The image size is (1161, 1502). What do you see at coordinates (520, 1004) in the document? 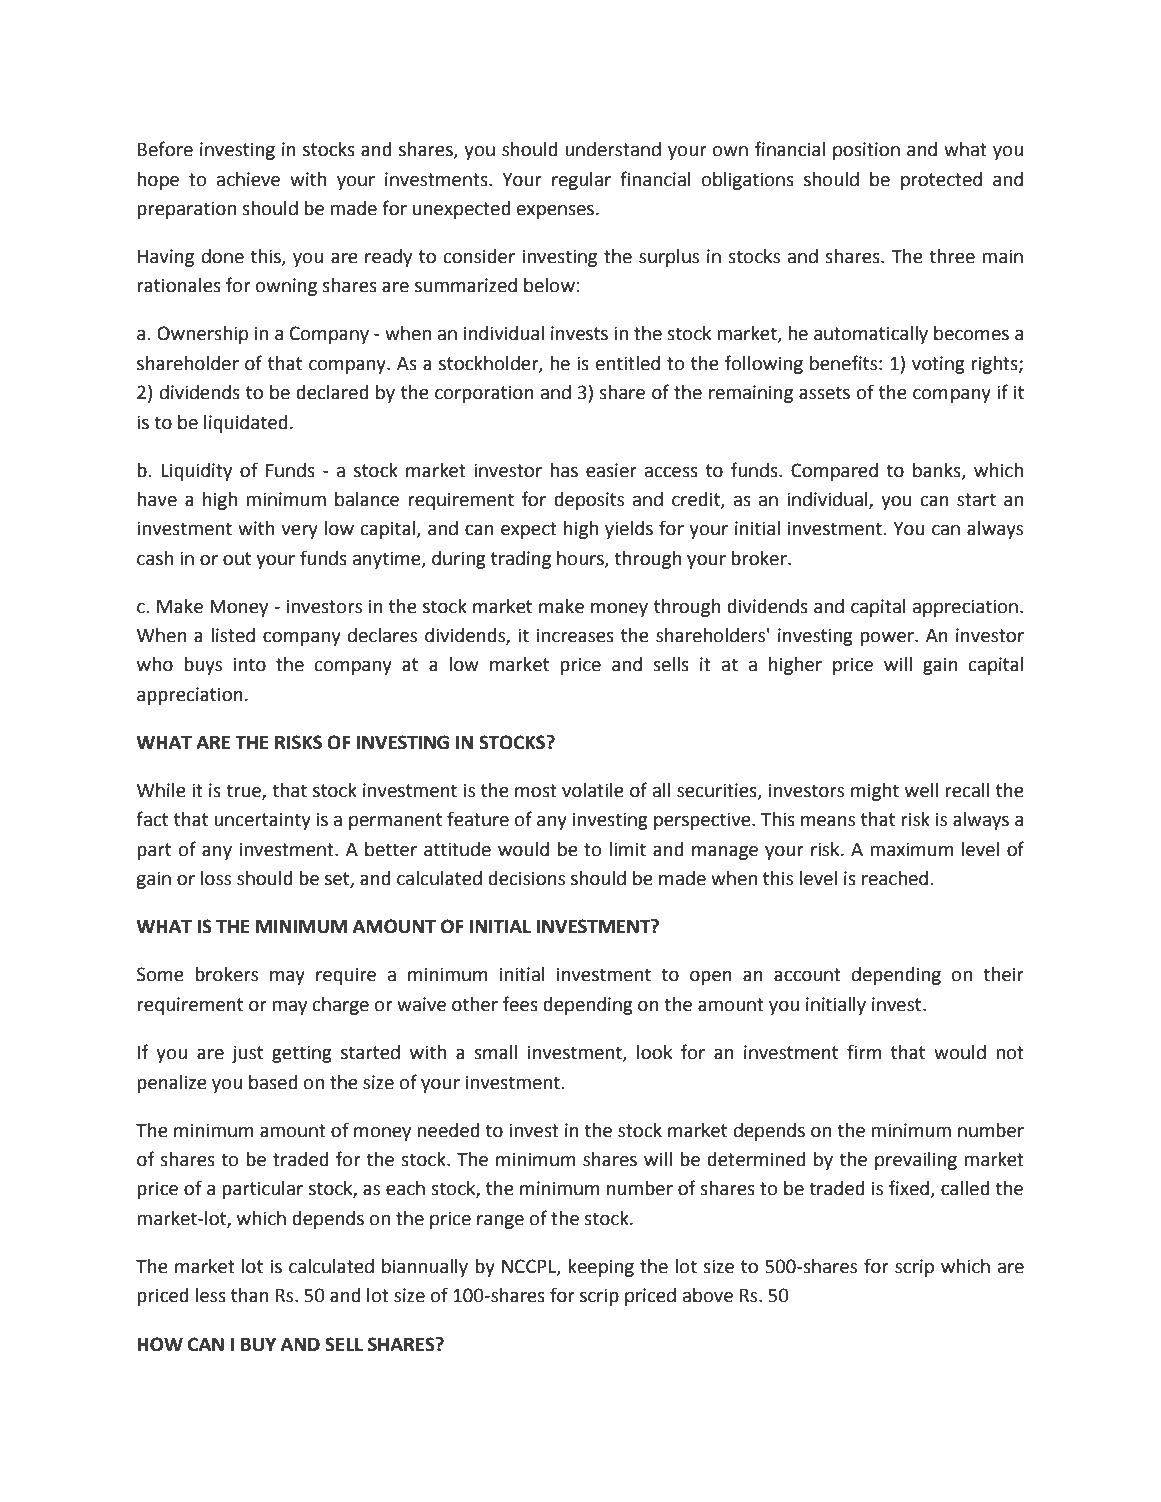
I see `fees` at bounding box center [520, 1004].
